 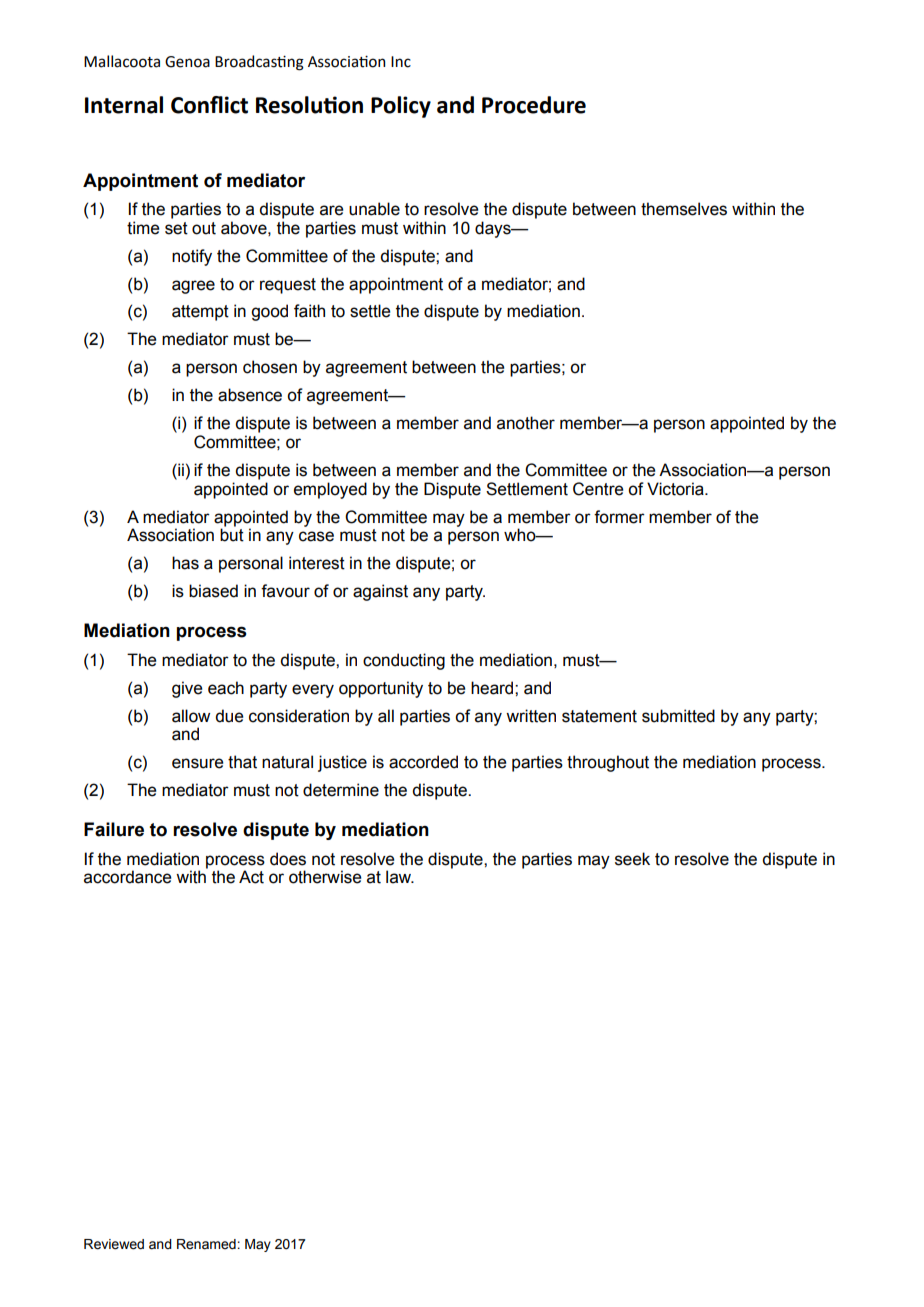 What do you see at coordinates (526, 423) in the screenshot?
I see `another` at bounding box center [526, 423].
